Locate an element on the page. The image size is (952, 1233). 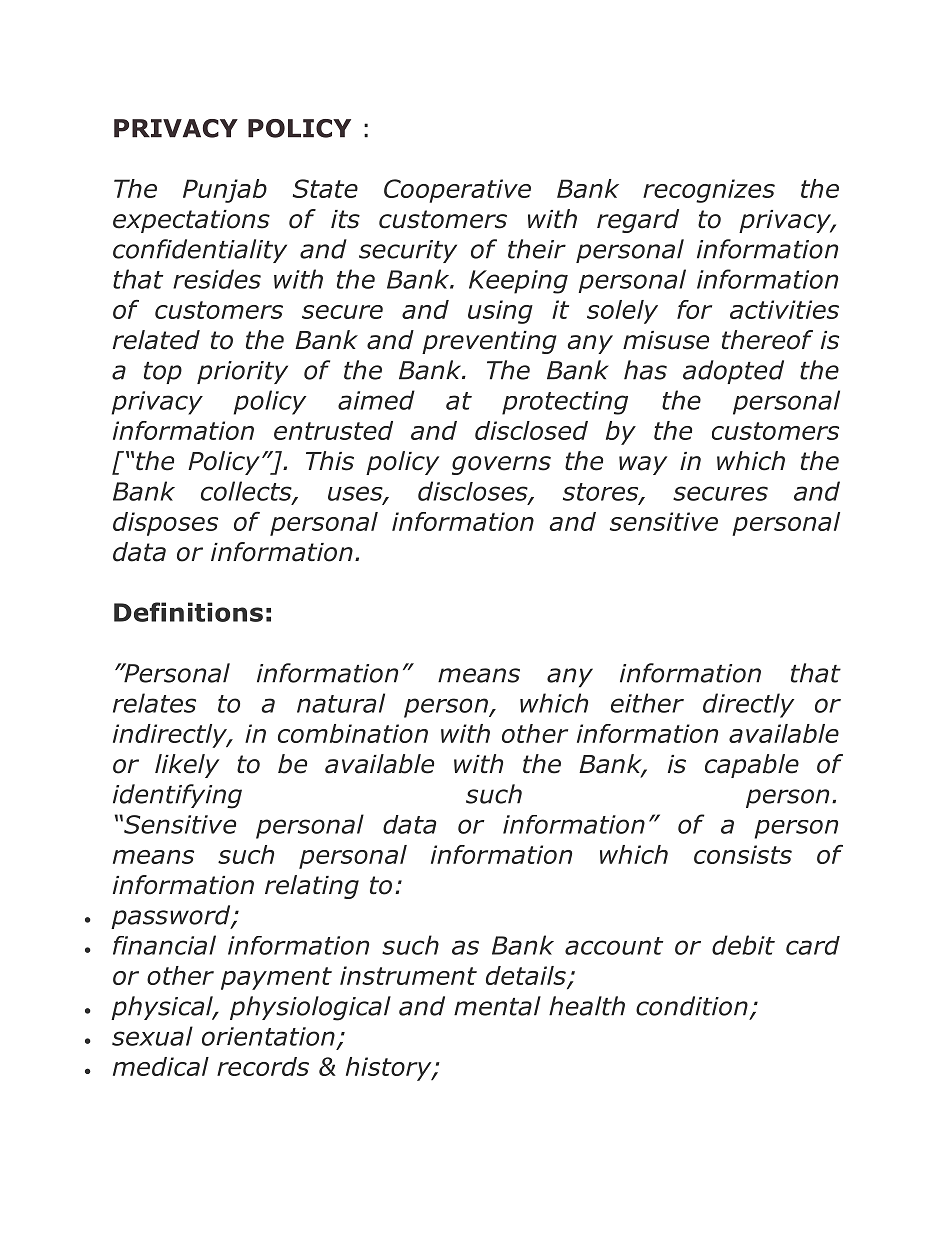
orientation is located at coordinates (268, 1036).
